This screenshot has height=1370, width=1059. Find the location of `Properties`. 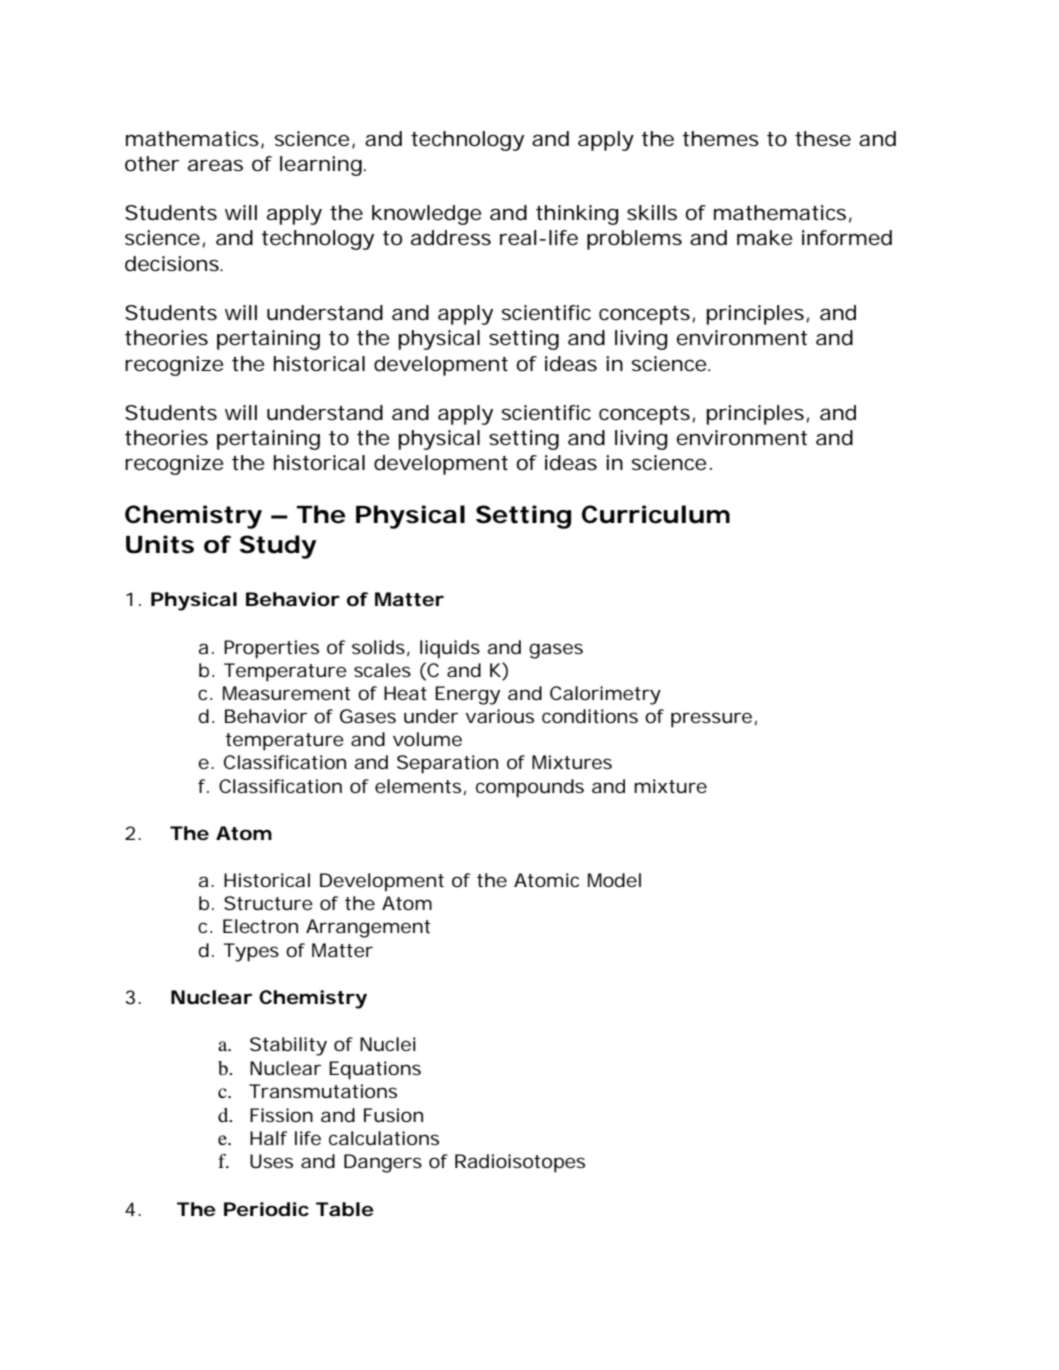

Properties is located at coordinates (271, 649).
